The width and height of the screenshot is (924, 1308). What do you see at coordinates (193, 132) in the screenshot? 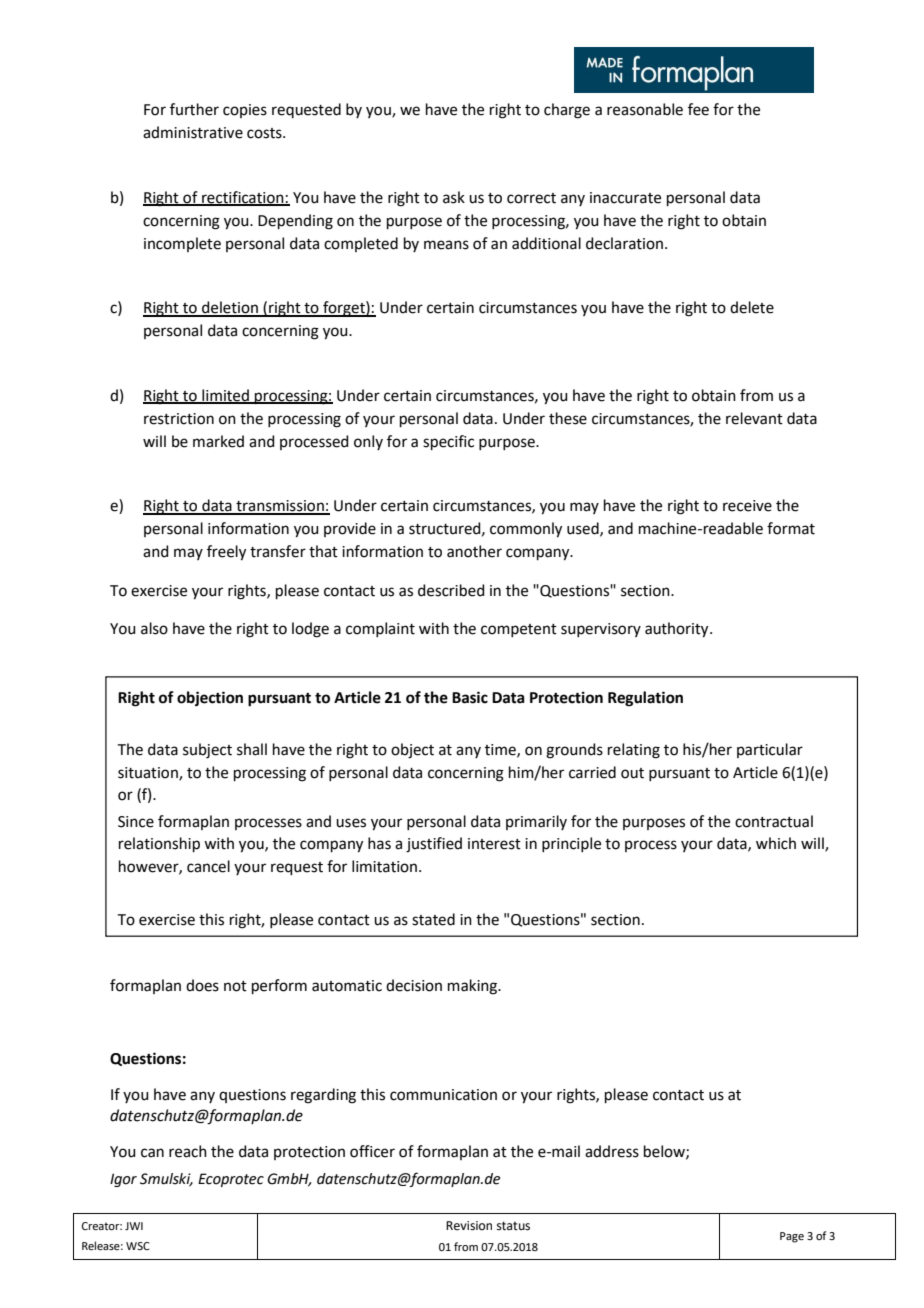
I see `administrative` at bounding box center [193, 132].
